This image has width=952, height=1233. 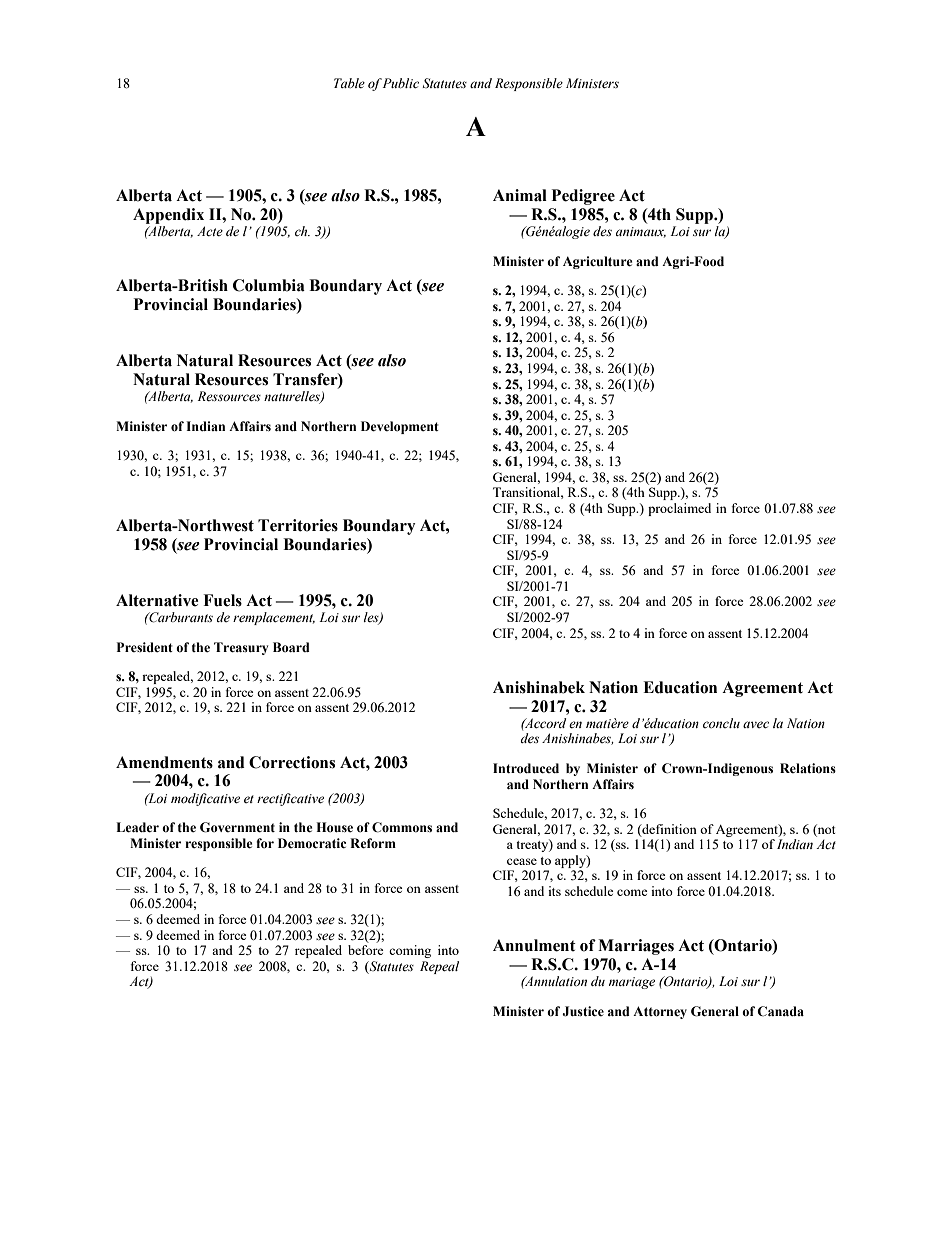 I want to click on Development, so click(x=400, y=427).
